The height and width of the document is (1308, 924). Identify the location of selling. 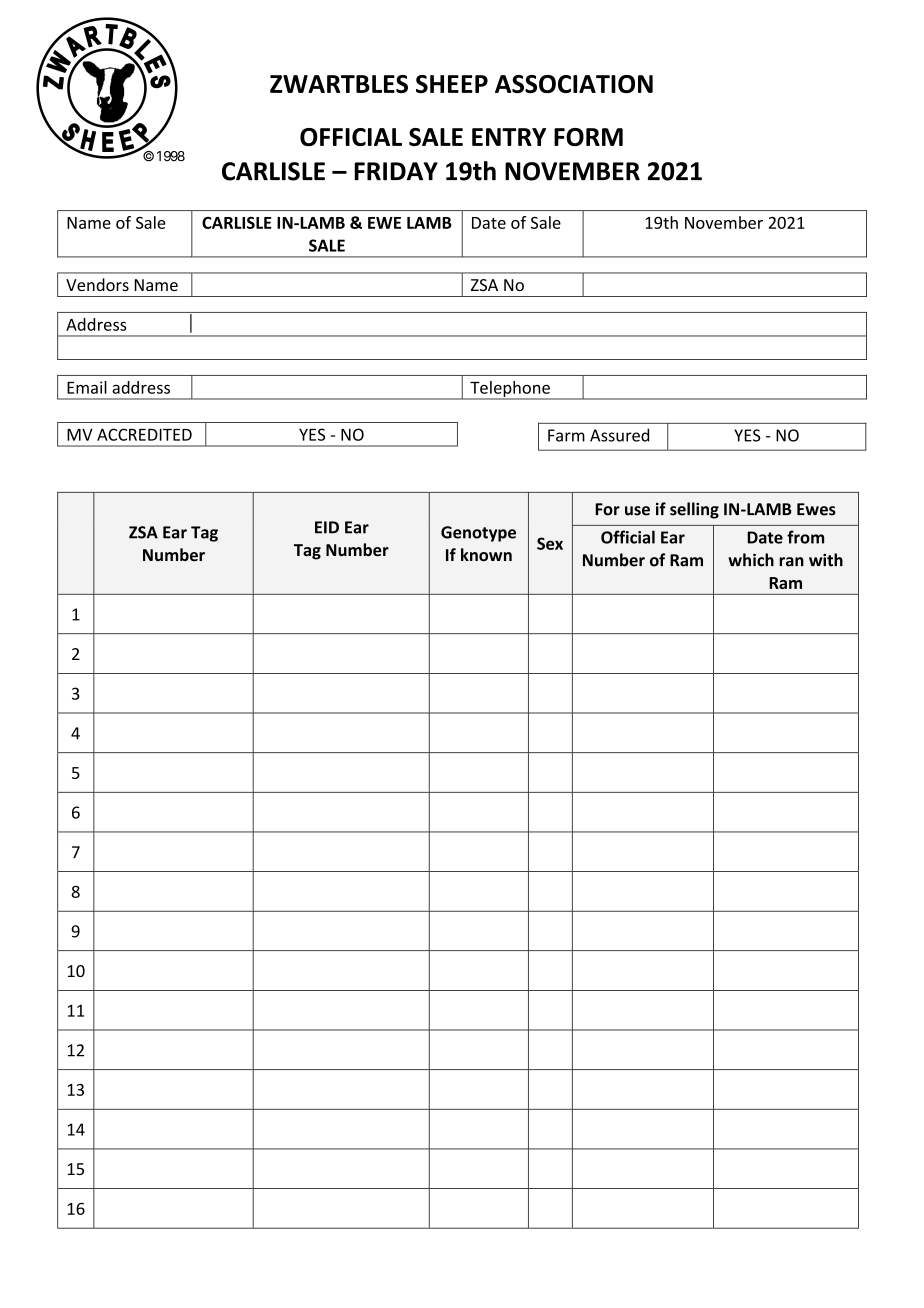
(694, 510).
